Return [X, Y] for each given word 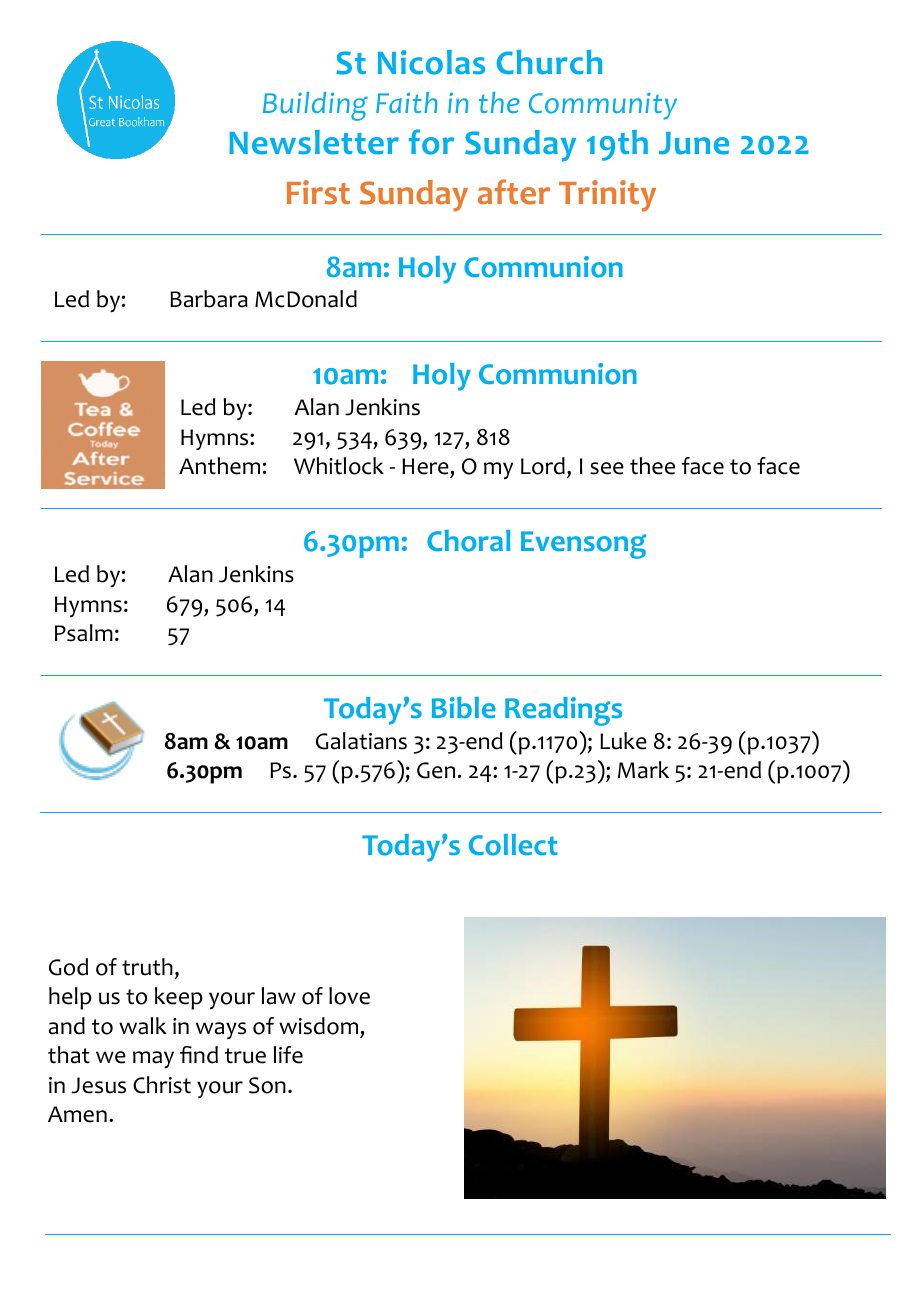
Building [315, 106]
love [349, 996]
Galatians [361, 741]
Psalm [84, 633]
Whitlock [339, 466]
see [607, 468]
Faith [406, 102]
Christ [162, 1085]
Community [603, 106]
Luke [623, 741]
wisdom [318, 1026]
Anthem [219, 466]
